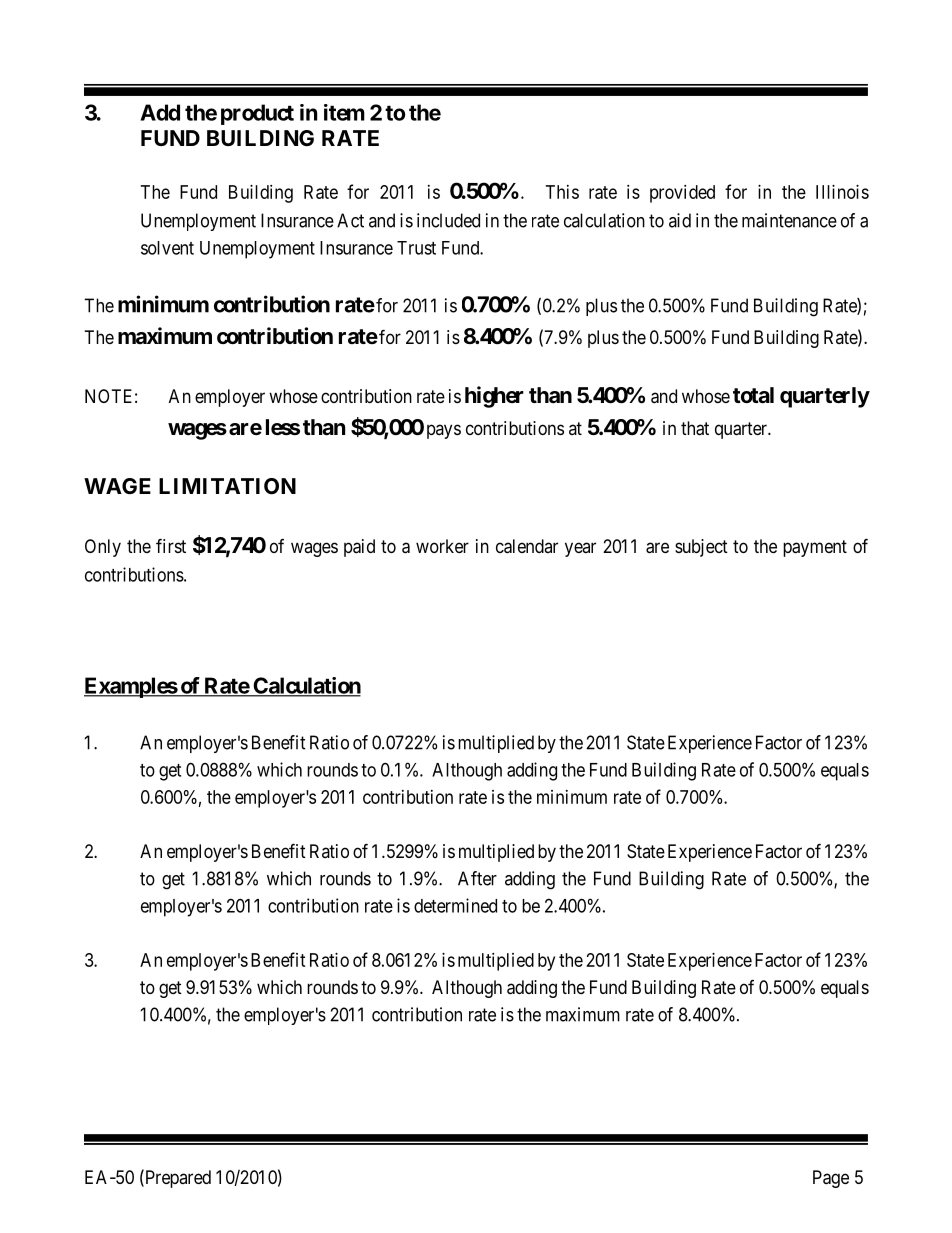  I want to click on Page, so click(831, 1179).
